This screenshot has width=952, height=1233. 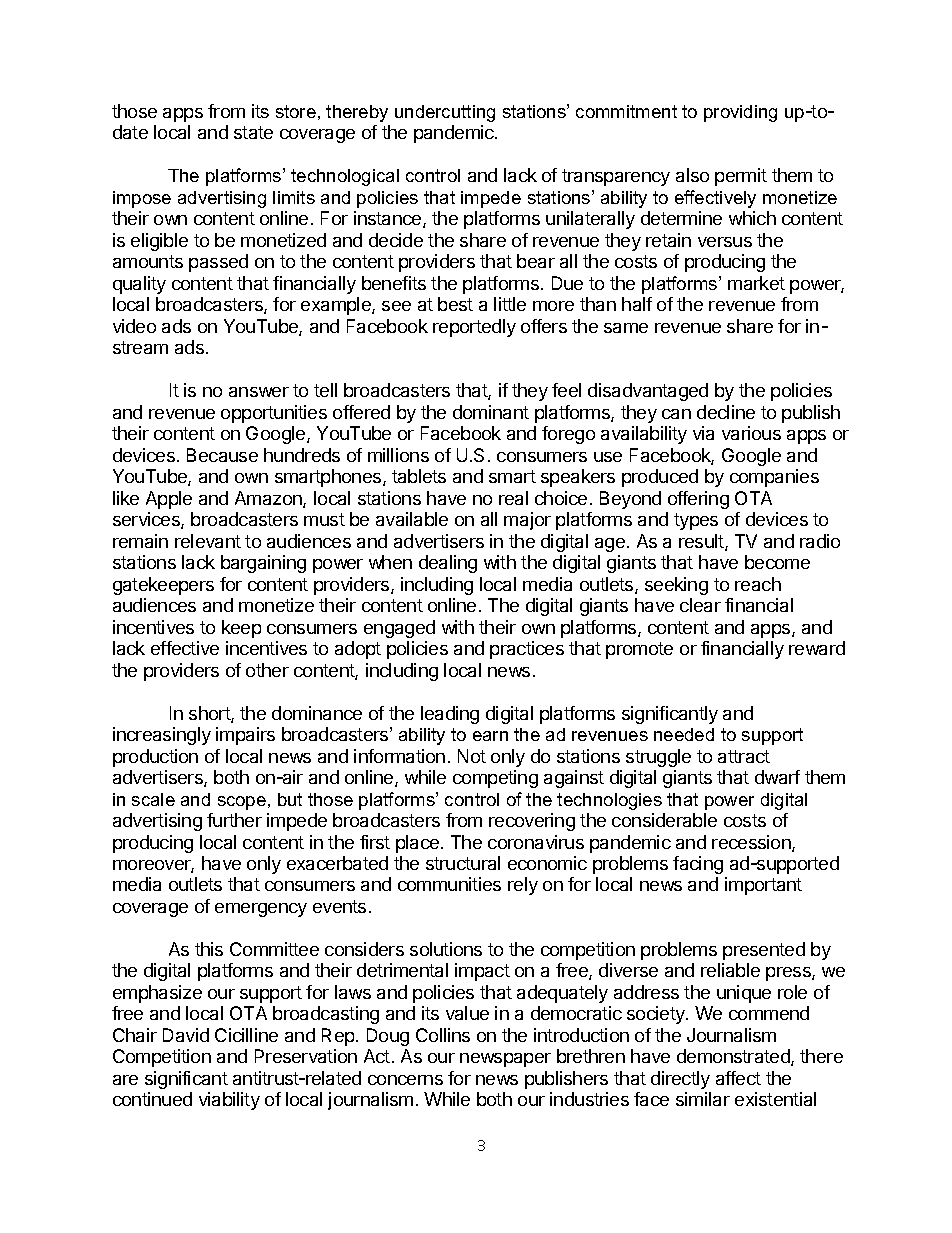 What do you see at coordinates (445, 113) in the screenshot?
I see `undercutting` at bounding box center [445, 113].
